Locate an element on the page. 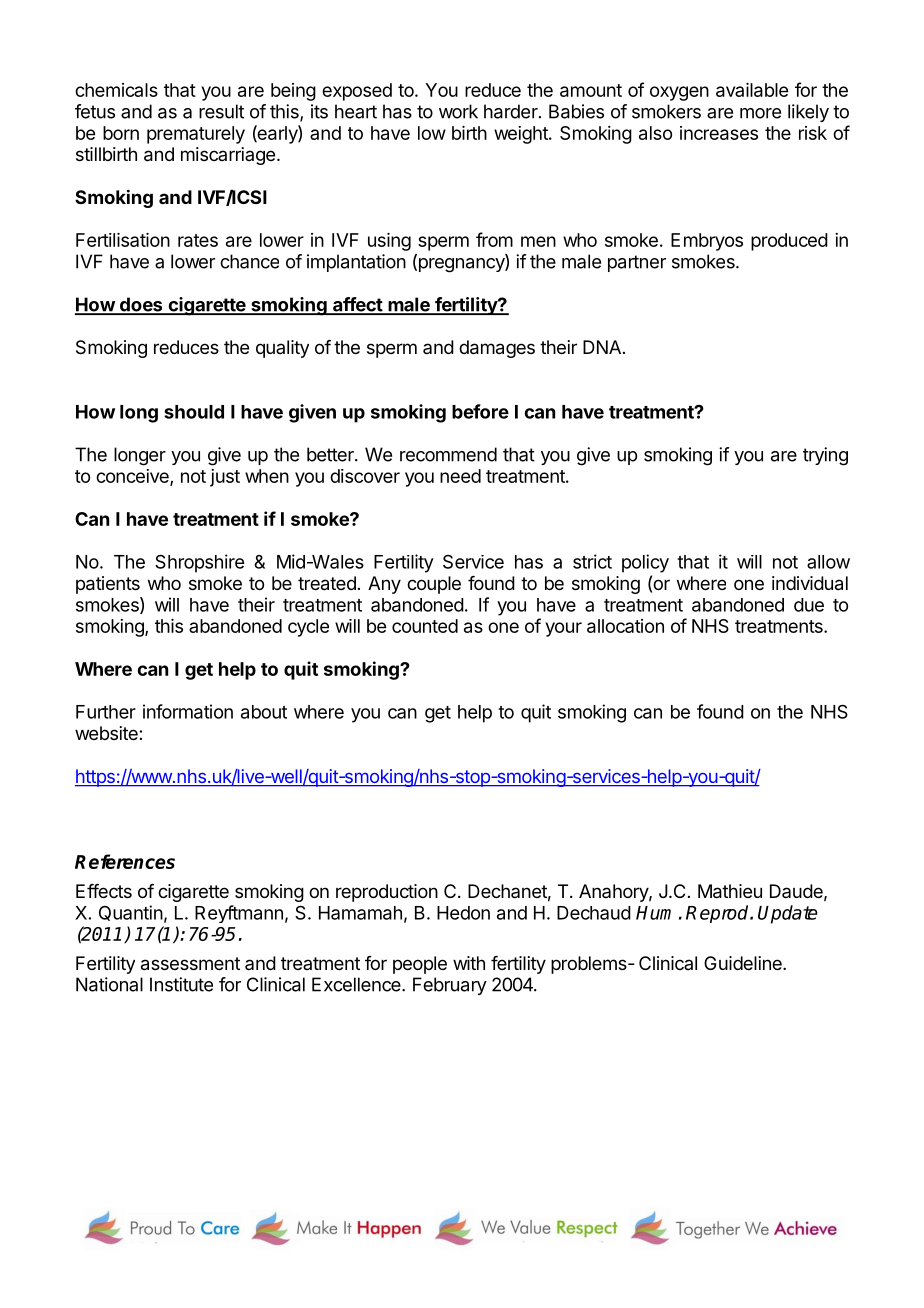  allow is located at coordinates (828, 562).
